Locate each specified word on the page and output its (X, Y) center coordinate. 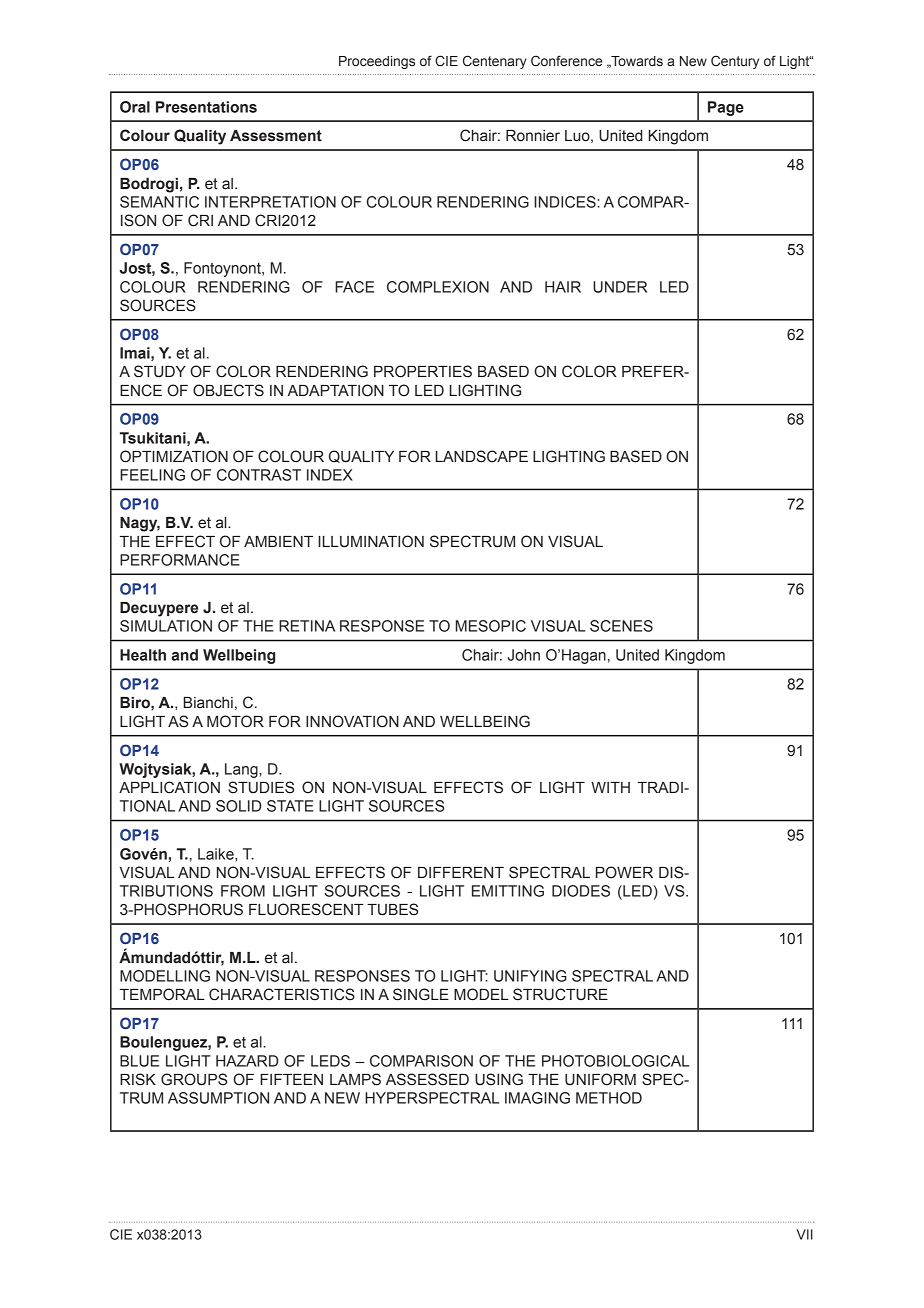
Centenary (495, 62)
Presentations (206, 107)
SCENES (621, 626)
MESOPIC (491, 626)
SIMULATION (166, 626)
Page (726, 108)
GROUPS (194, 1079)
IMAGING (537, 1098)
